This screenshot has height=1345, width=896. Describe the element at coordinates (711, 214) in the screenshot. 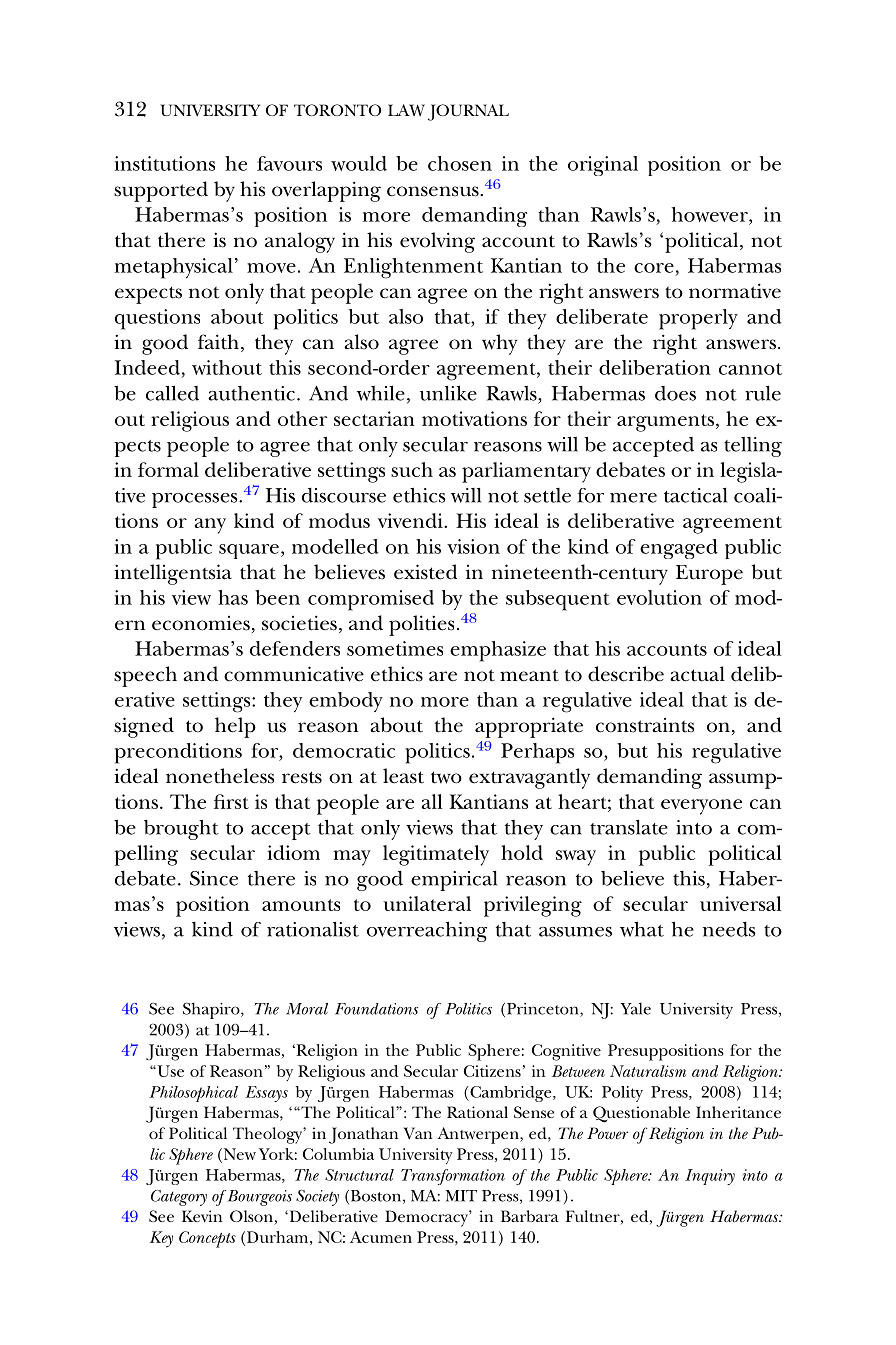

I see `however` at that location.
